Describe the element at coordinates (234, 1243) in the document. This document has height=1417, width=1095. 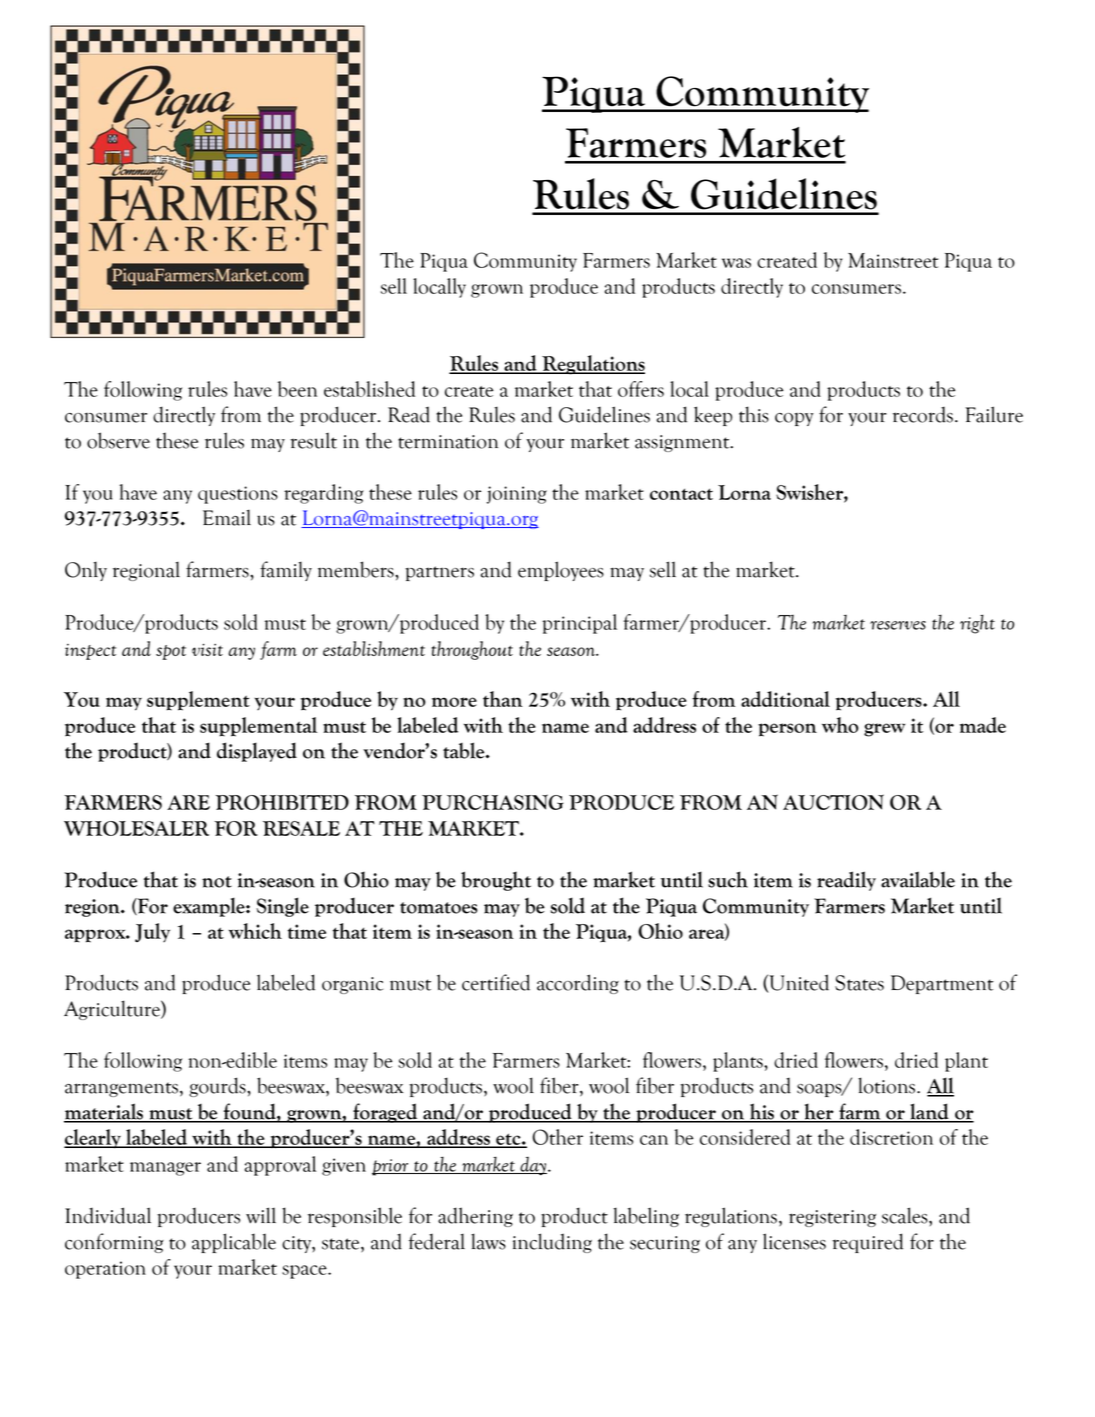
I see `applicable` at that location.
